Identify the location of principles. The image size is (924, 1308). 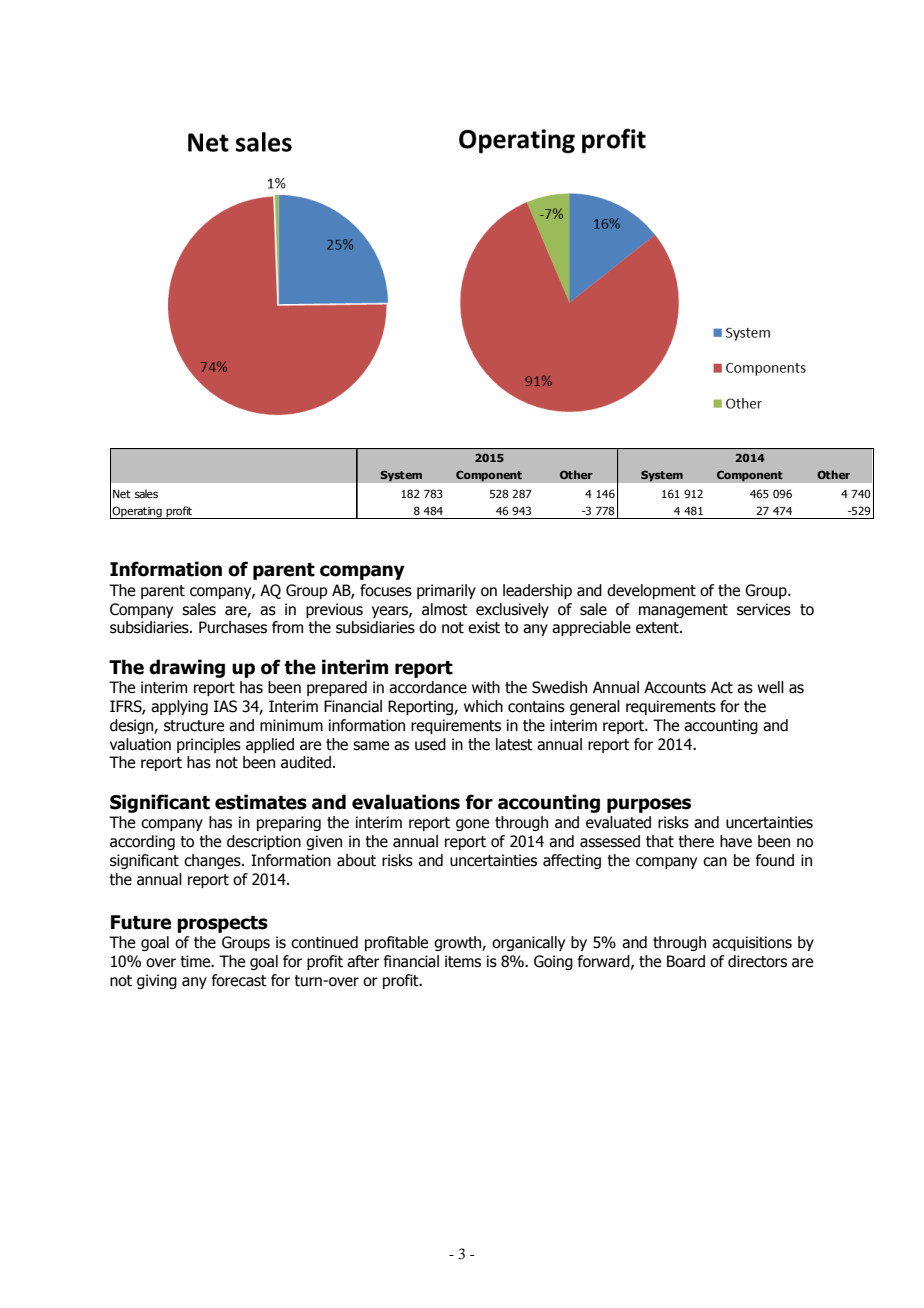
(209, 745).
